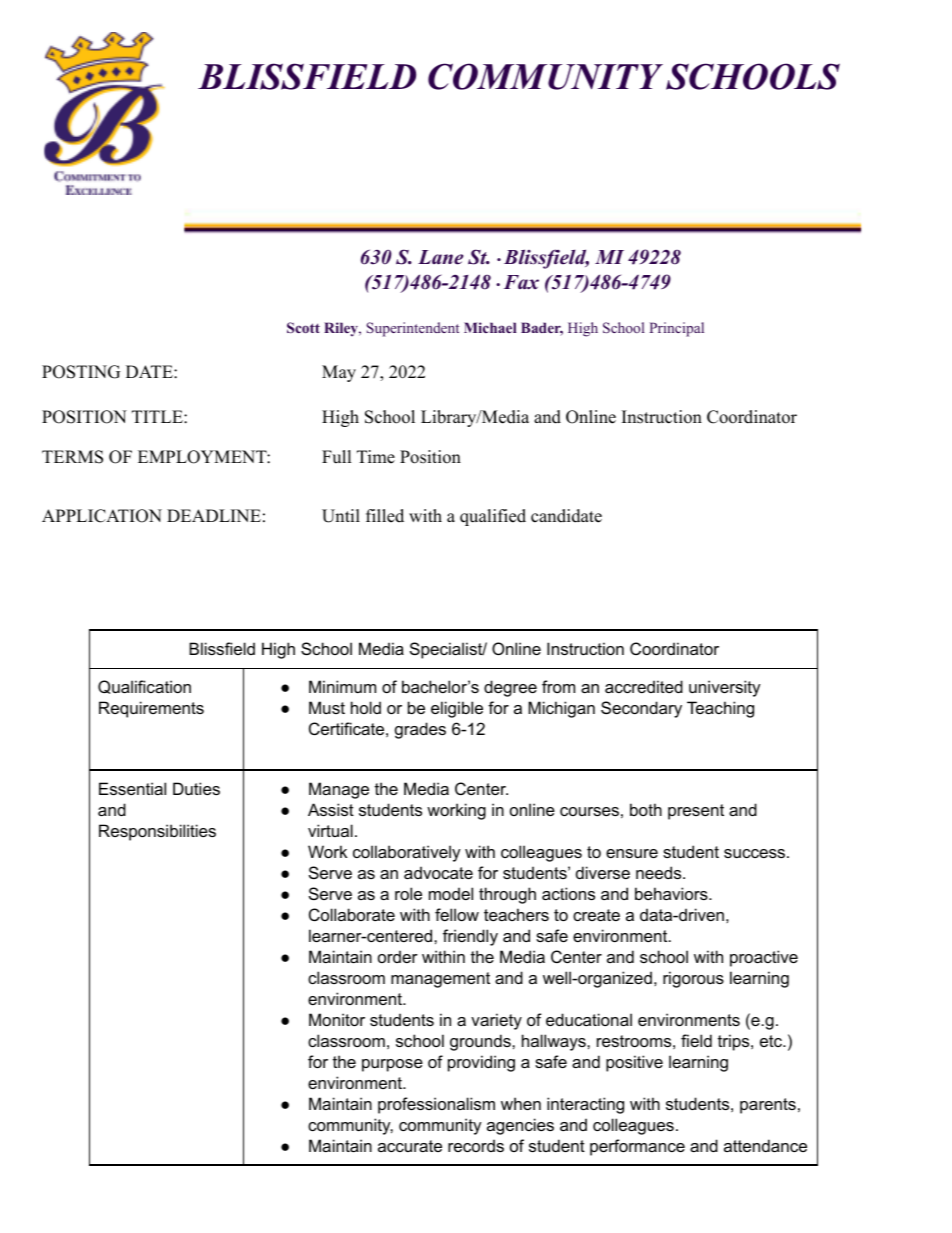  What do you see at coordinates (407, 853) in the screenshot?
I see `collaboratively` at bounding box center [407, 853].
